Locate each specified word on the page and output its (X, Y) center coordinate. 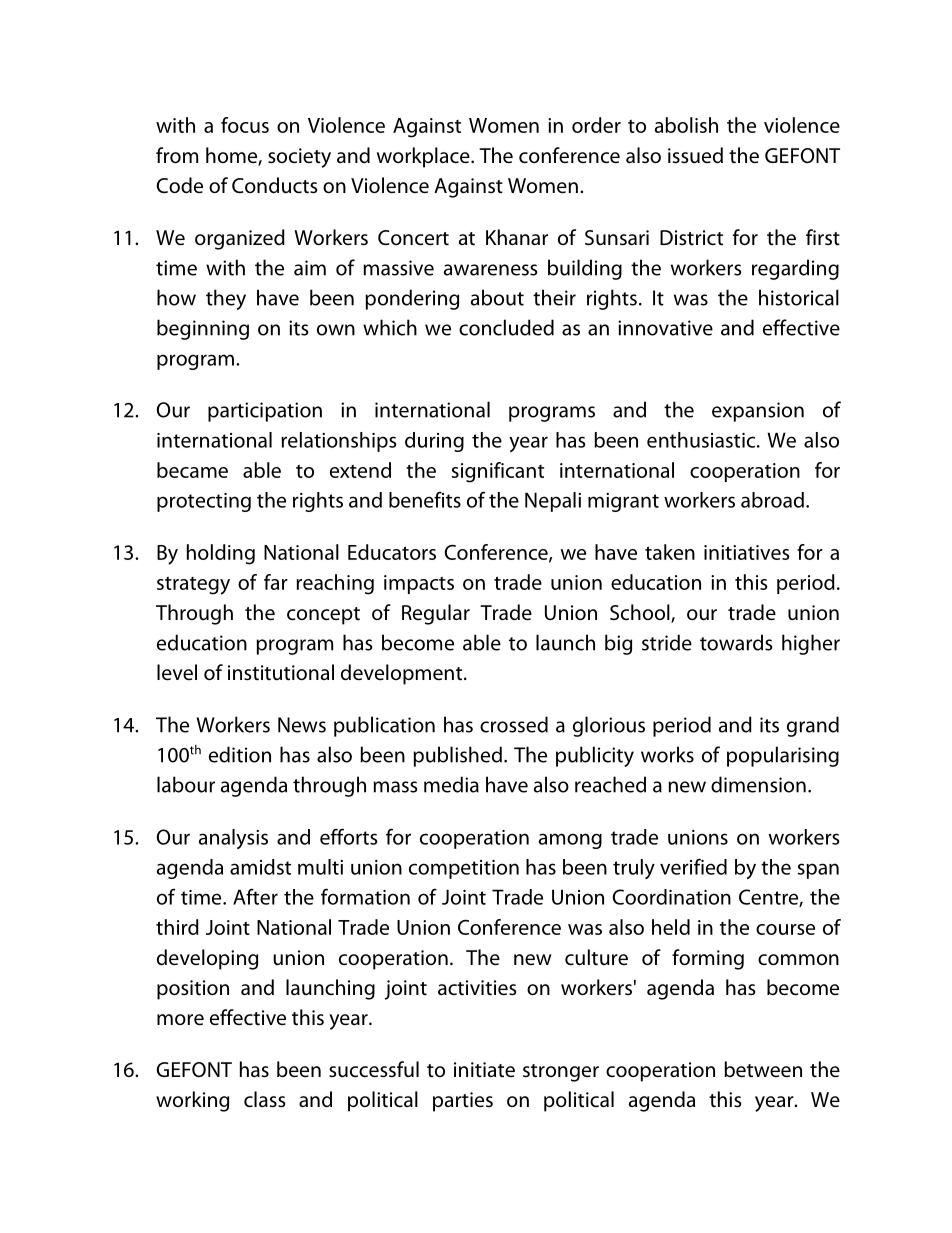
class (264, 1099)
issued (695, 155)
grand (813, 726)
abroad (772, 500)
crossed (514, 724)
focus (245, 125)
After (255, 896)
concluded (506, 327)
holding (221, 554)
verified (693, 866)
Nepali (553, 502)
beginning (203, 329)
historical (799, 297)
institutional (281, 672)
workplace (424, 157)
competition (464, 869)
